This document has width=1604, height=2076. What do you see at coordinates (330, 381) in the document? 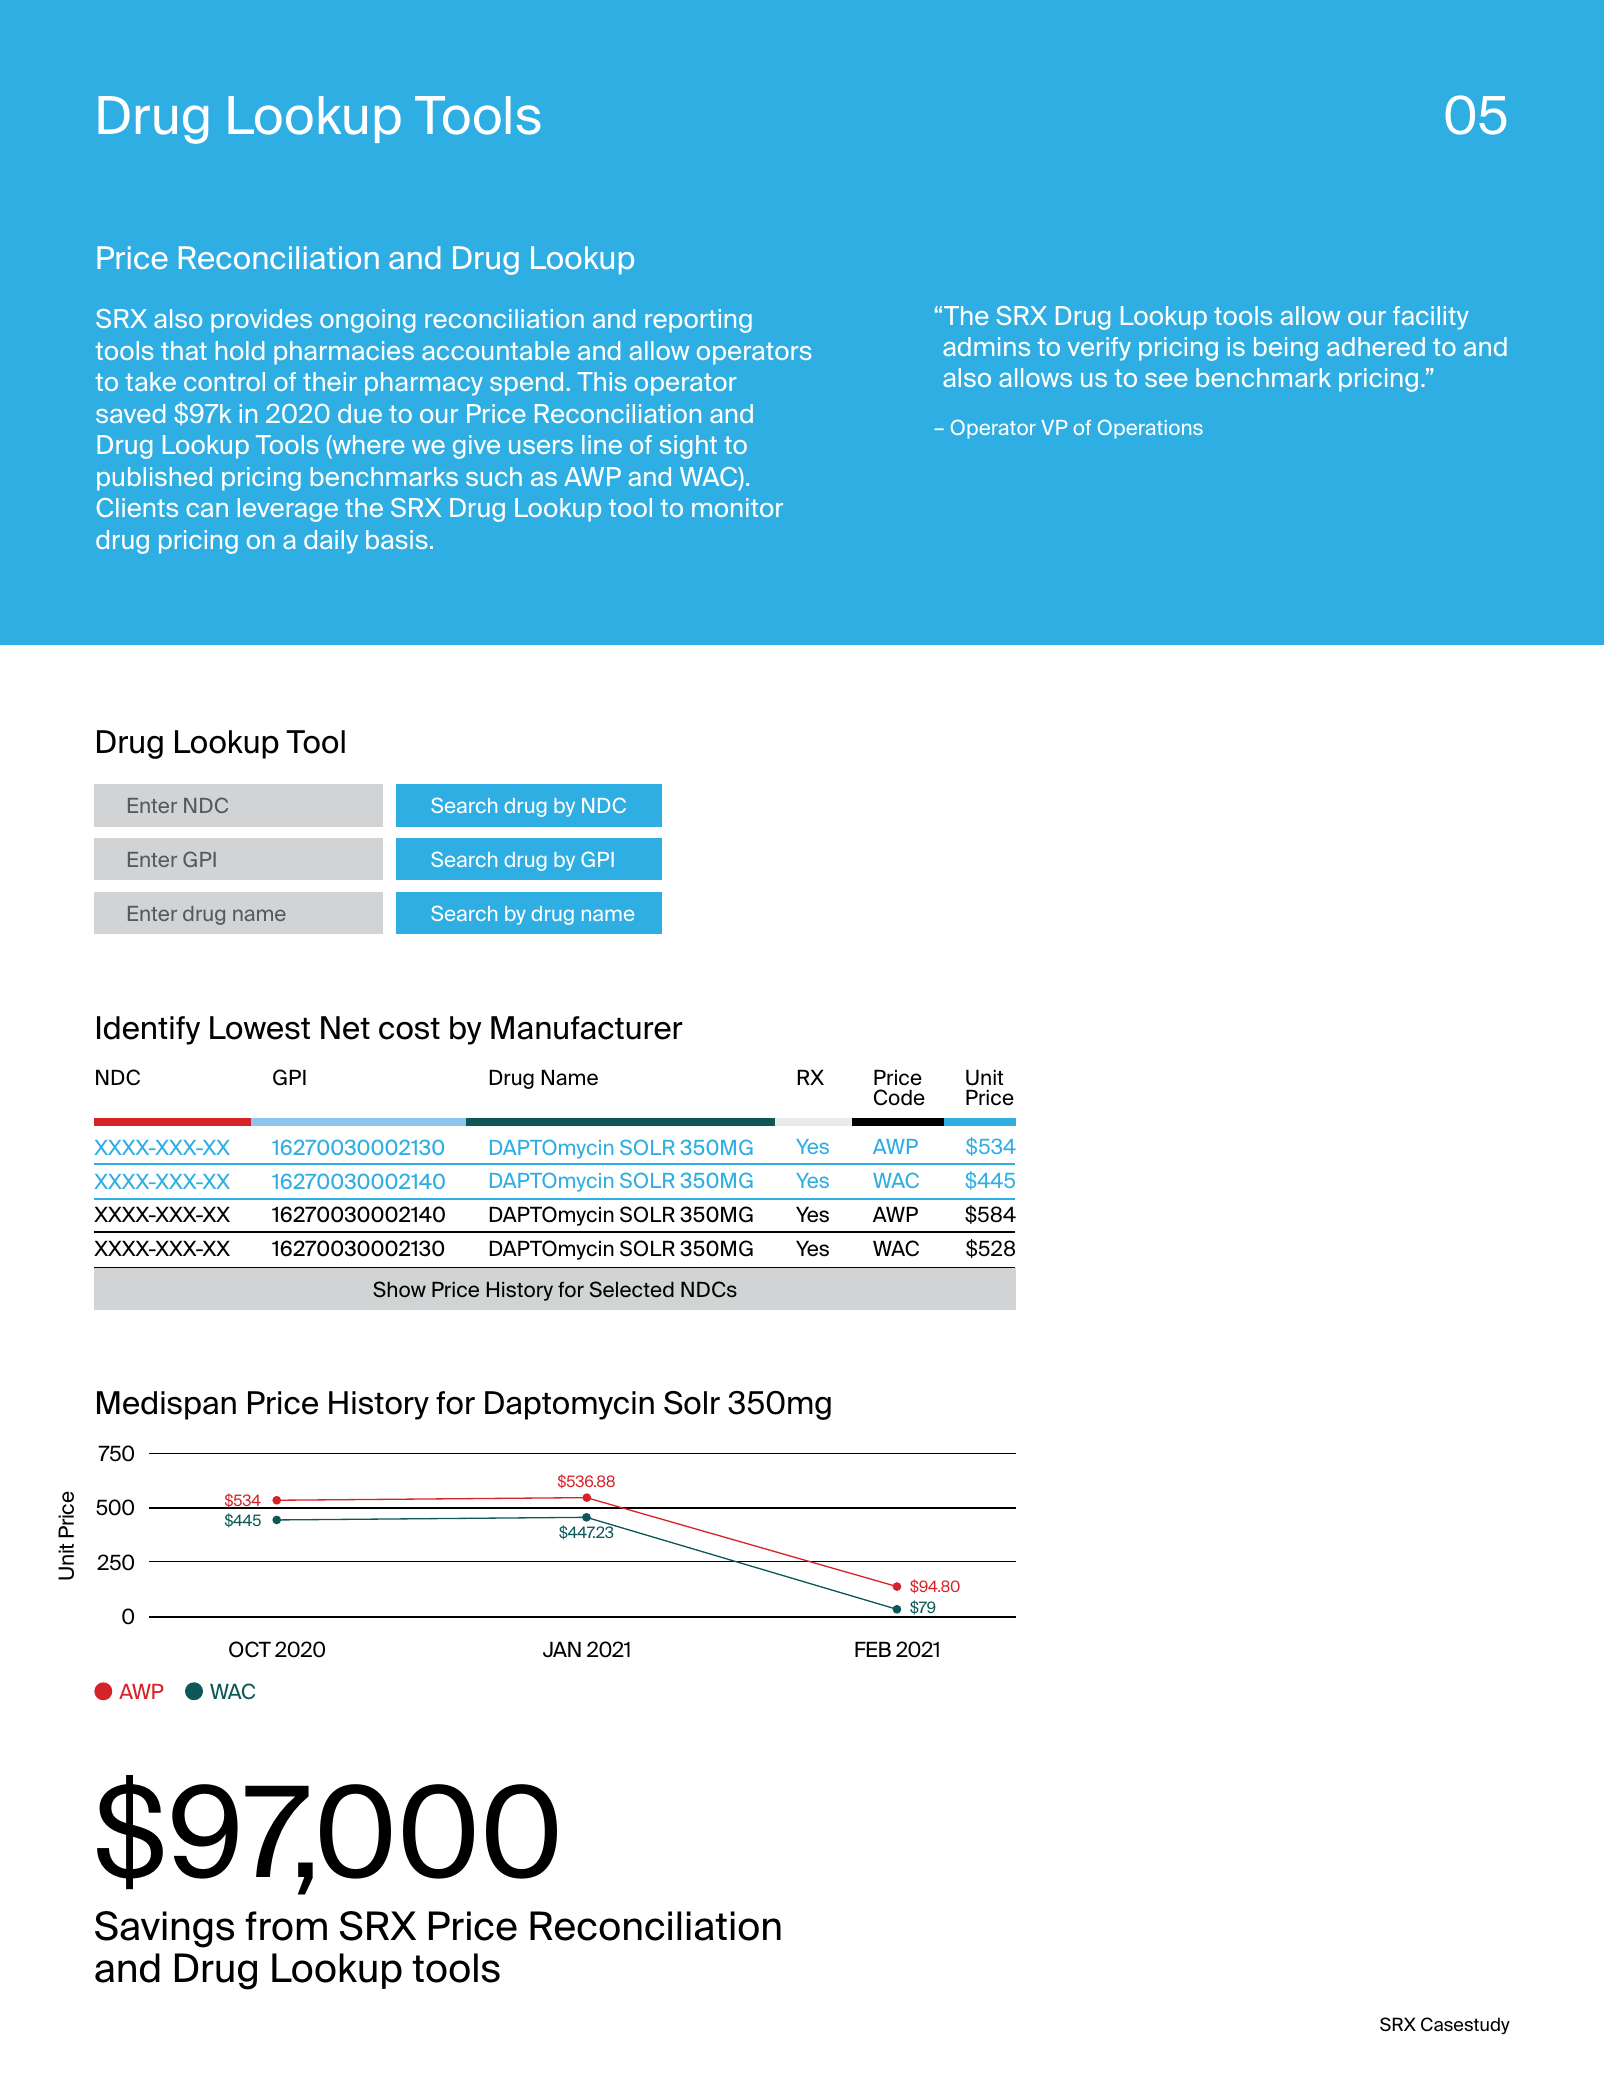
I see `their` at bounding box center [330, 381].
